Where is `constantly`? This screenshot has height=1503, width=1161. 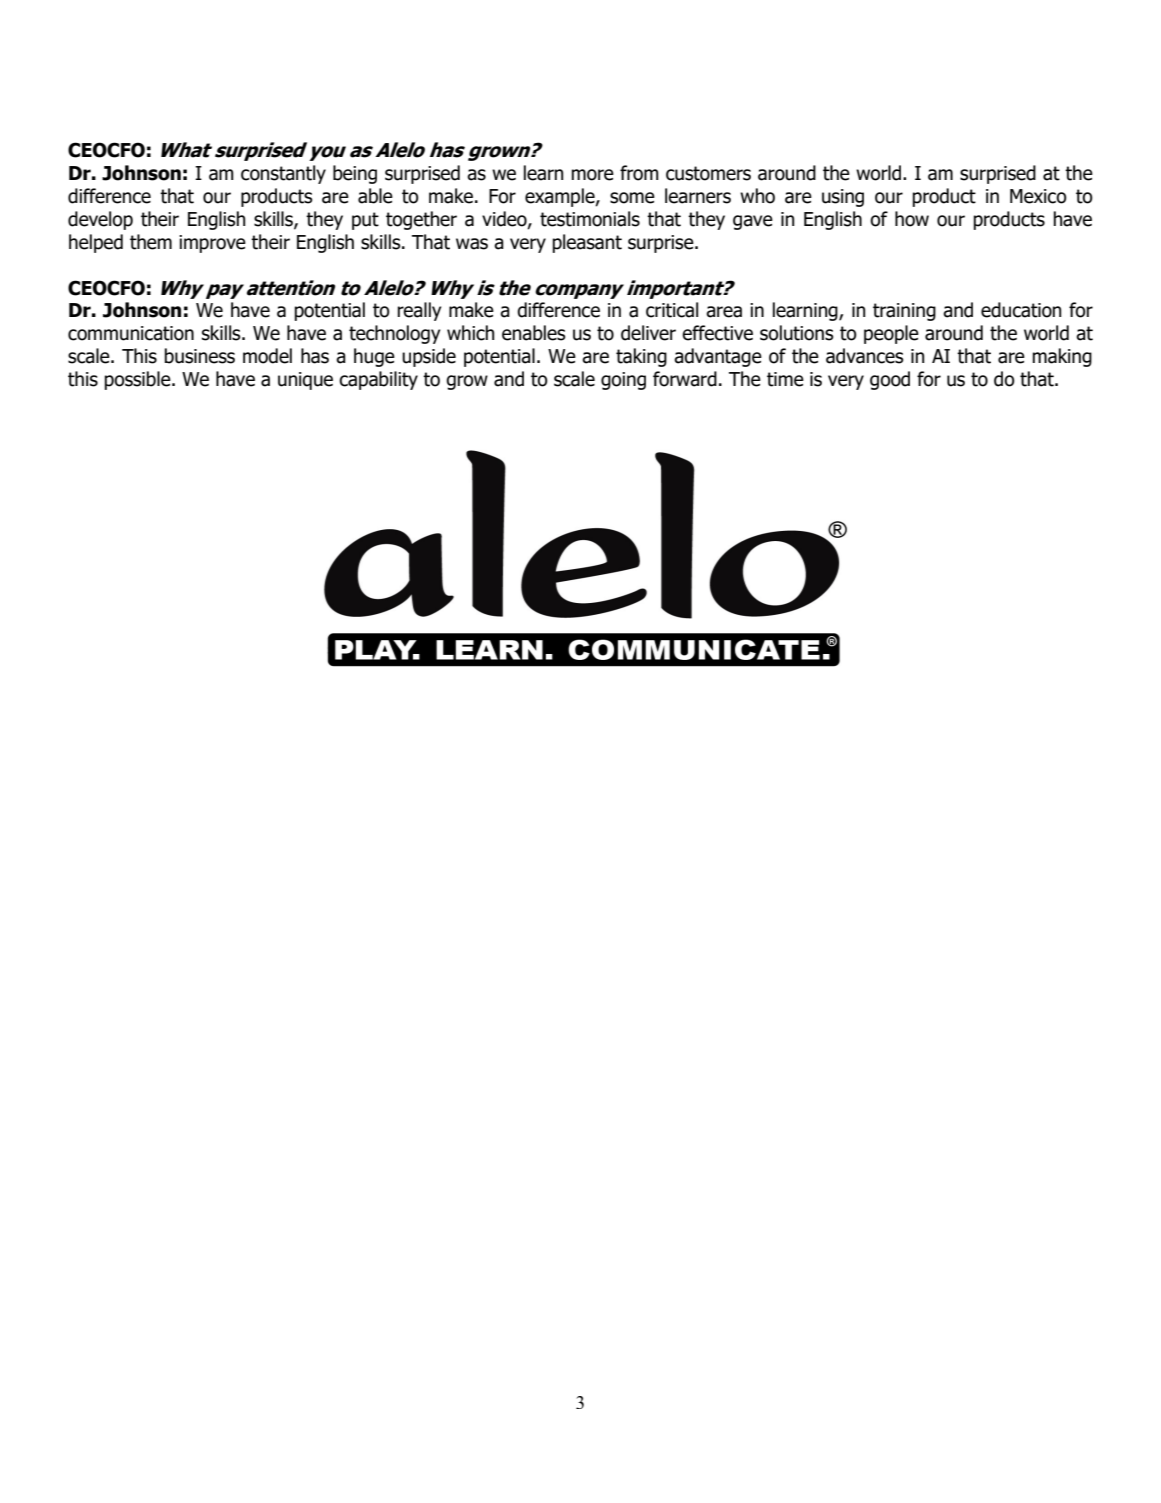
constantly is located at coordinates (283, 174).
